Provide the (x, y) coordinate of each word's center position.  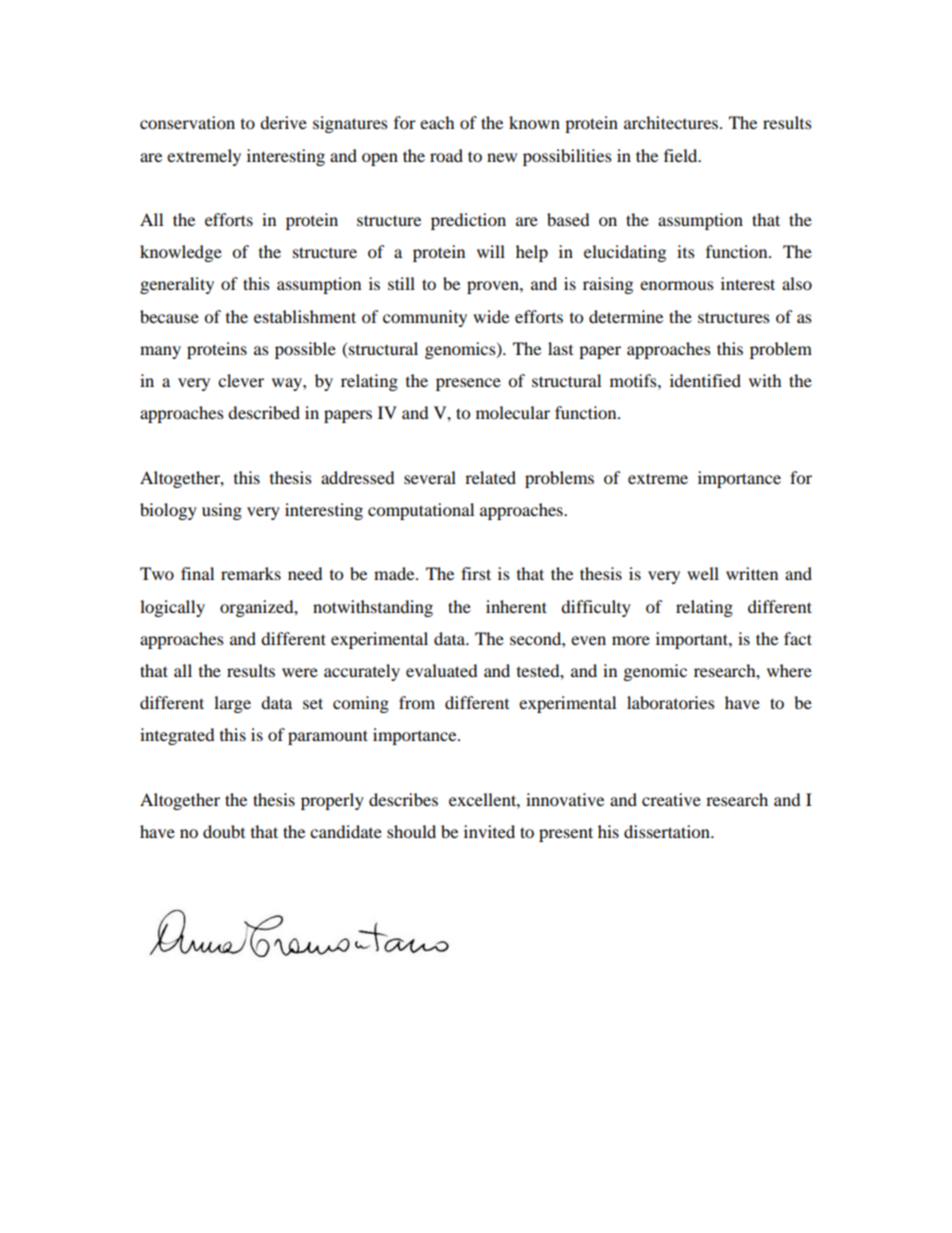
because (169, 316)
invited (489, 831)
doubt (224, 831)
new (502, 157)
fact (798, 638)
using (222, 511)
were (300, 672)
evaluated (441, 670)
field (682, 155)
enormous (677, 285)
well (703, 573)
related (490, 477)
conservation (187, 122)
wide (491, 316)
